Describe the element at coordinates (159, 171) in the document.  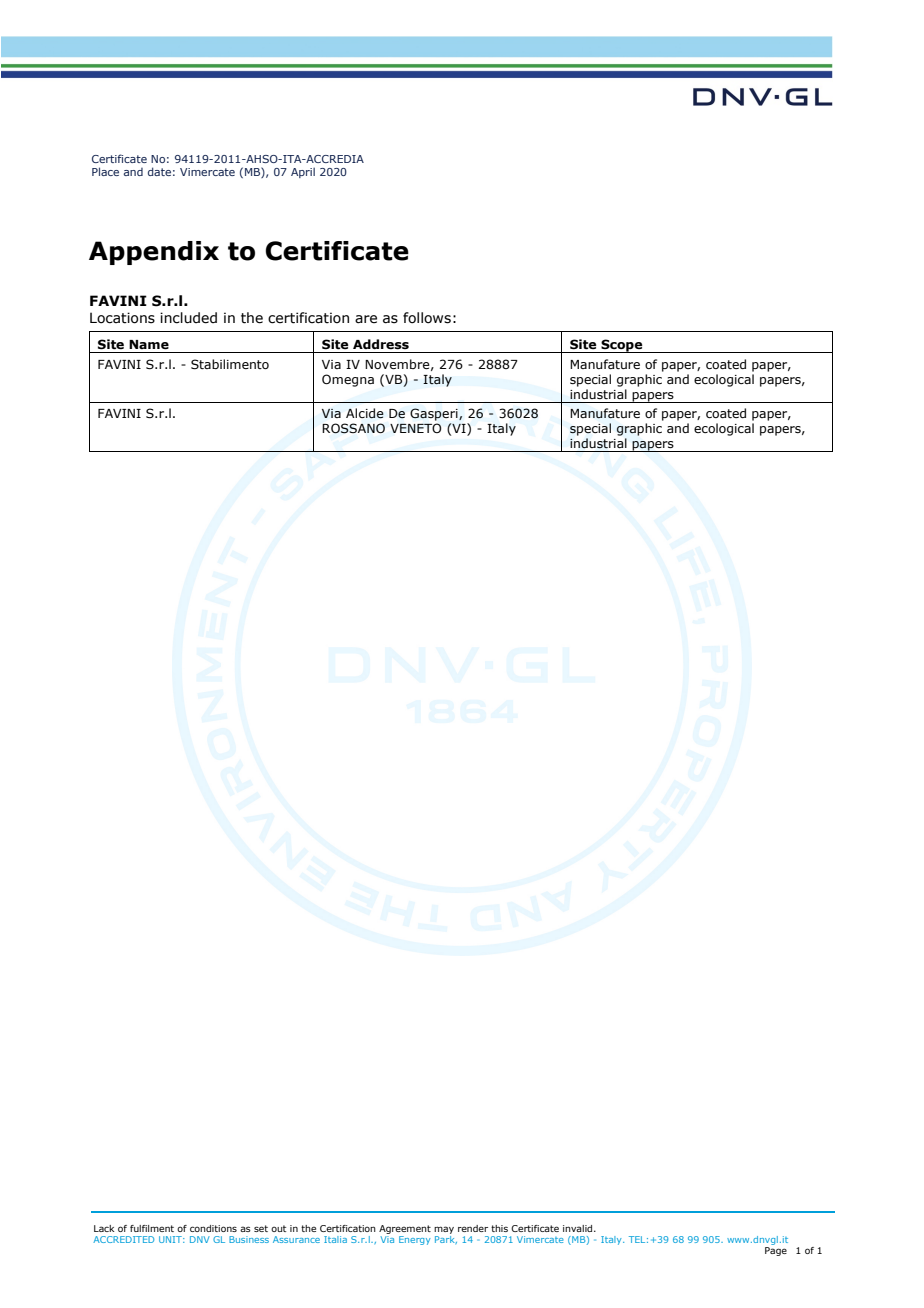
I see `date` at that location.
